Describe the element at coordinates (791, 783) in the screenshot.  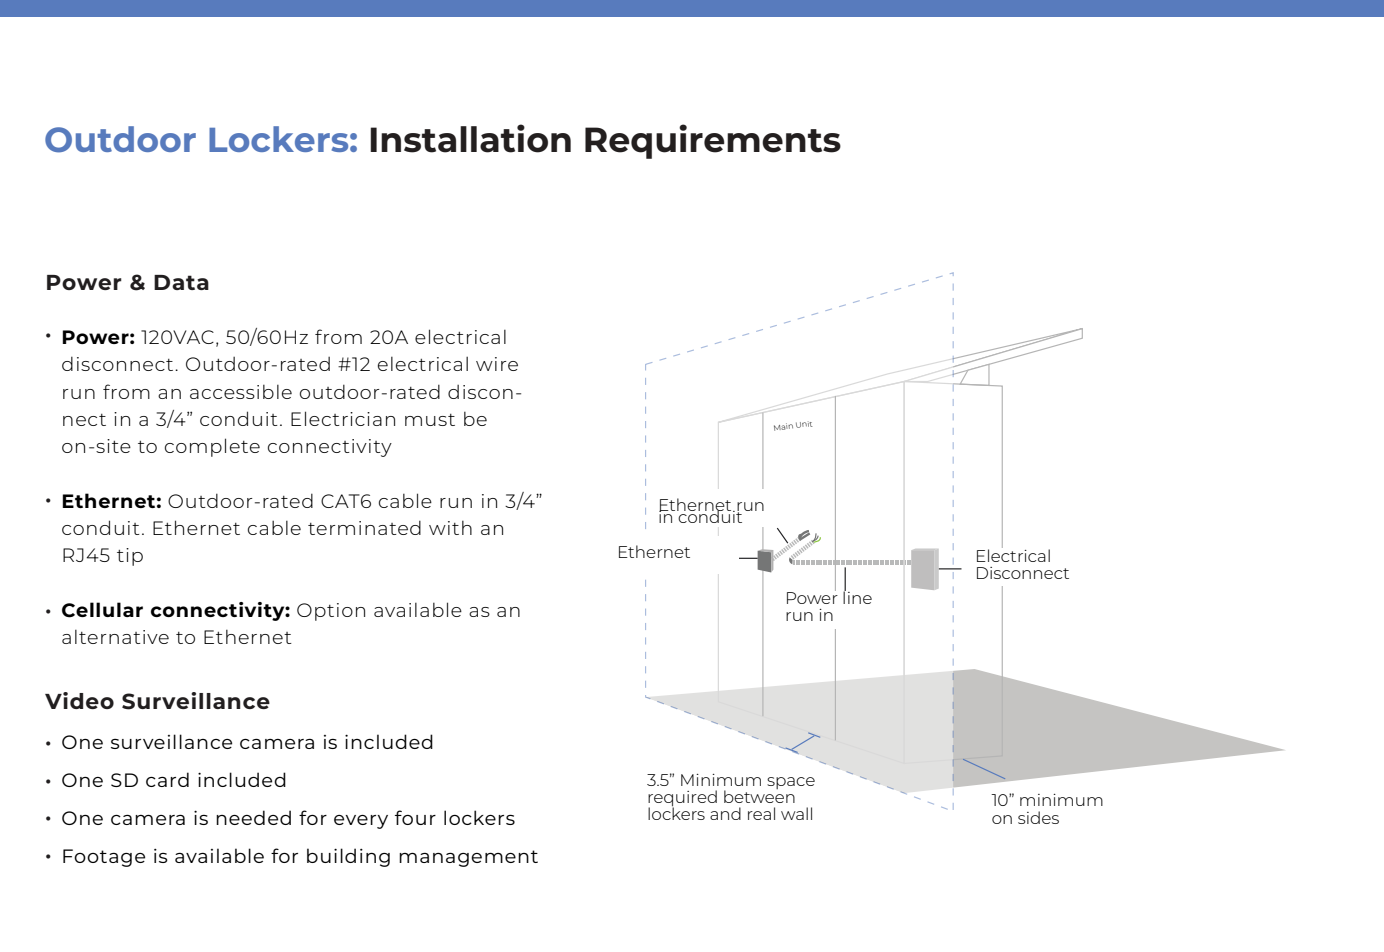
I see `space` at that location.
